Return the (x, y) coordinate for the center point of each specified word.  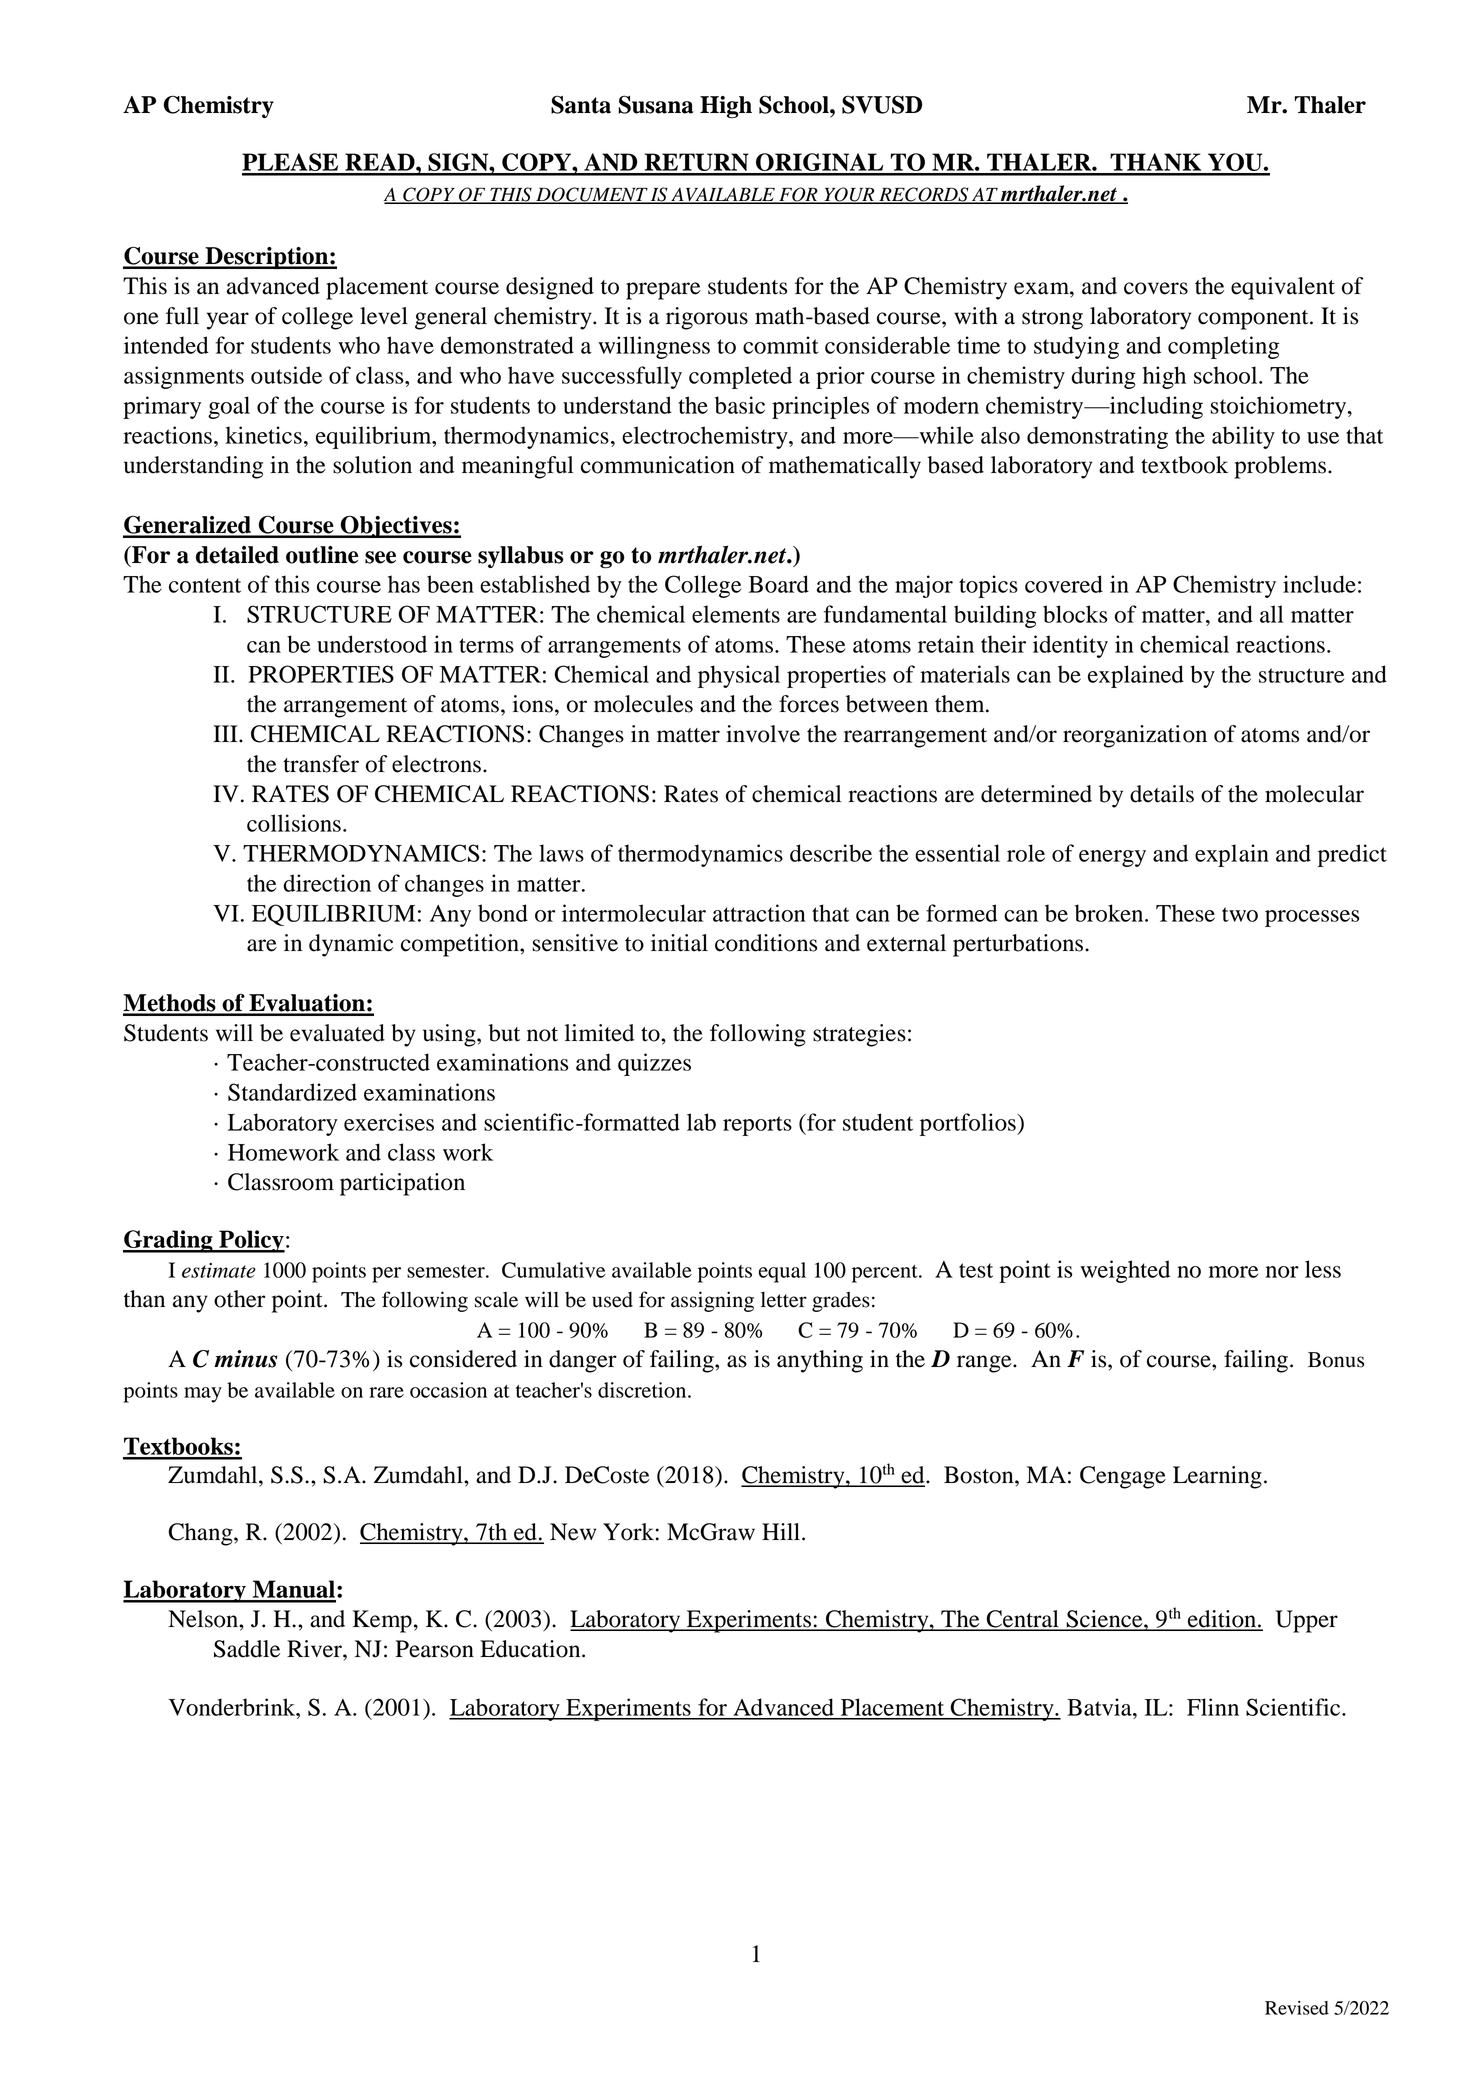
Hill (781, 1531)
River (315, 1649)
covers (1156, 288)
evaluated (337, 1033)
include (1319, 584)
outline (322, 555)
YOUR (849, 195)
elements (736, 614)
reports (757, 1126)
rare (386, 1392)
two (1240, 914)
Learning (1217, 1477)
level (384, 316)
